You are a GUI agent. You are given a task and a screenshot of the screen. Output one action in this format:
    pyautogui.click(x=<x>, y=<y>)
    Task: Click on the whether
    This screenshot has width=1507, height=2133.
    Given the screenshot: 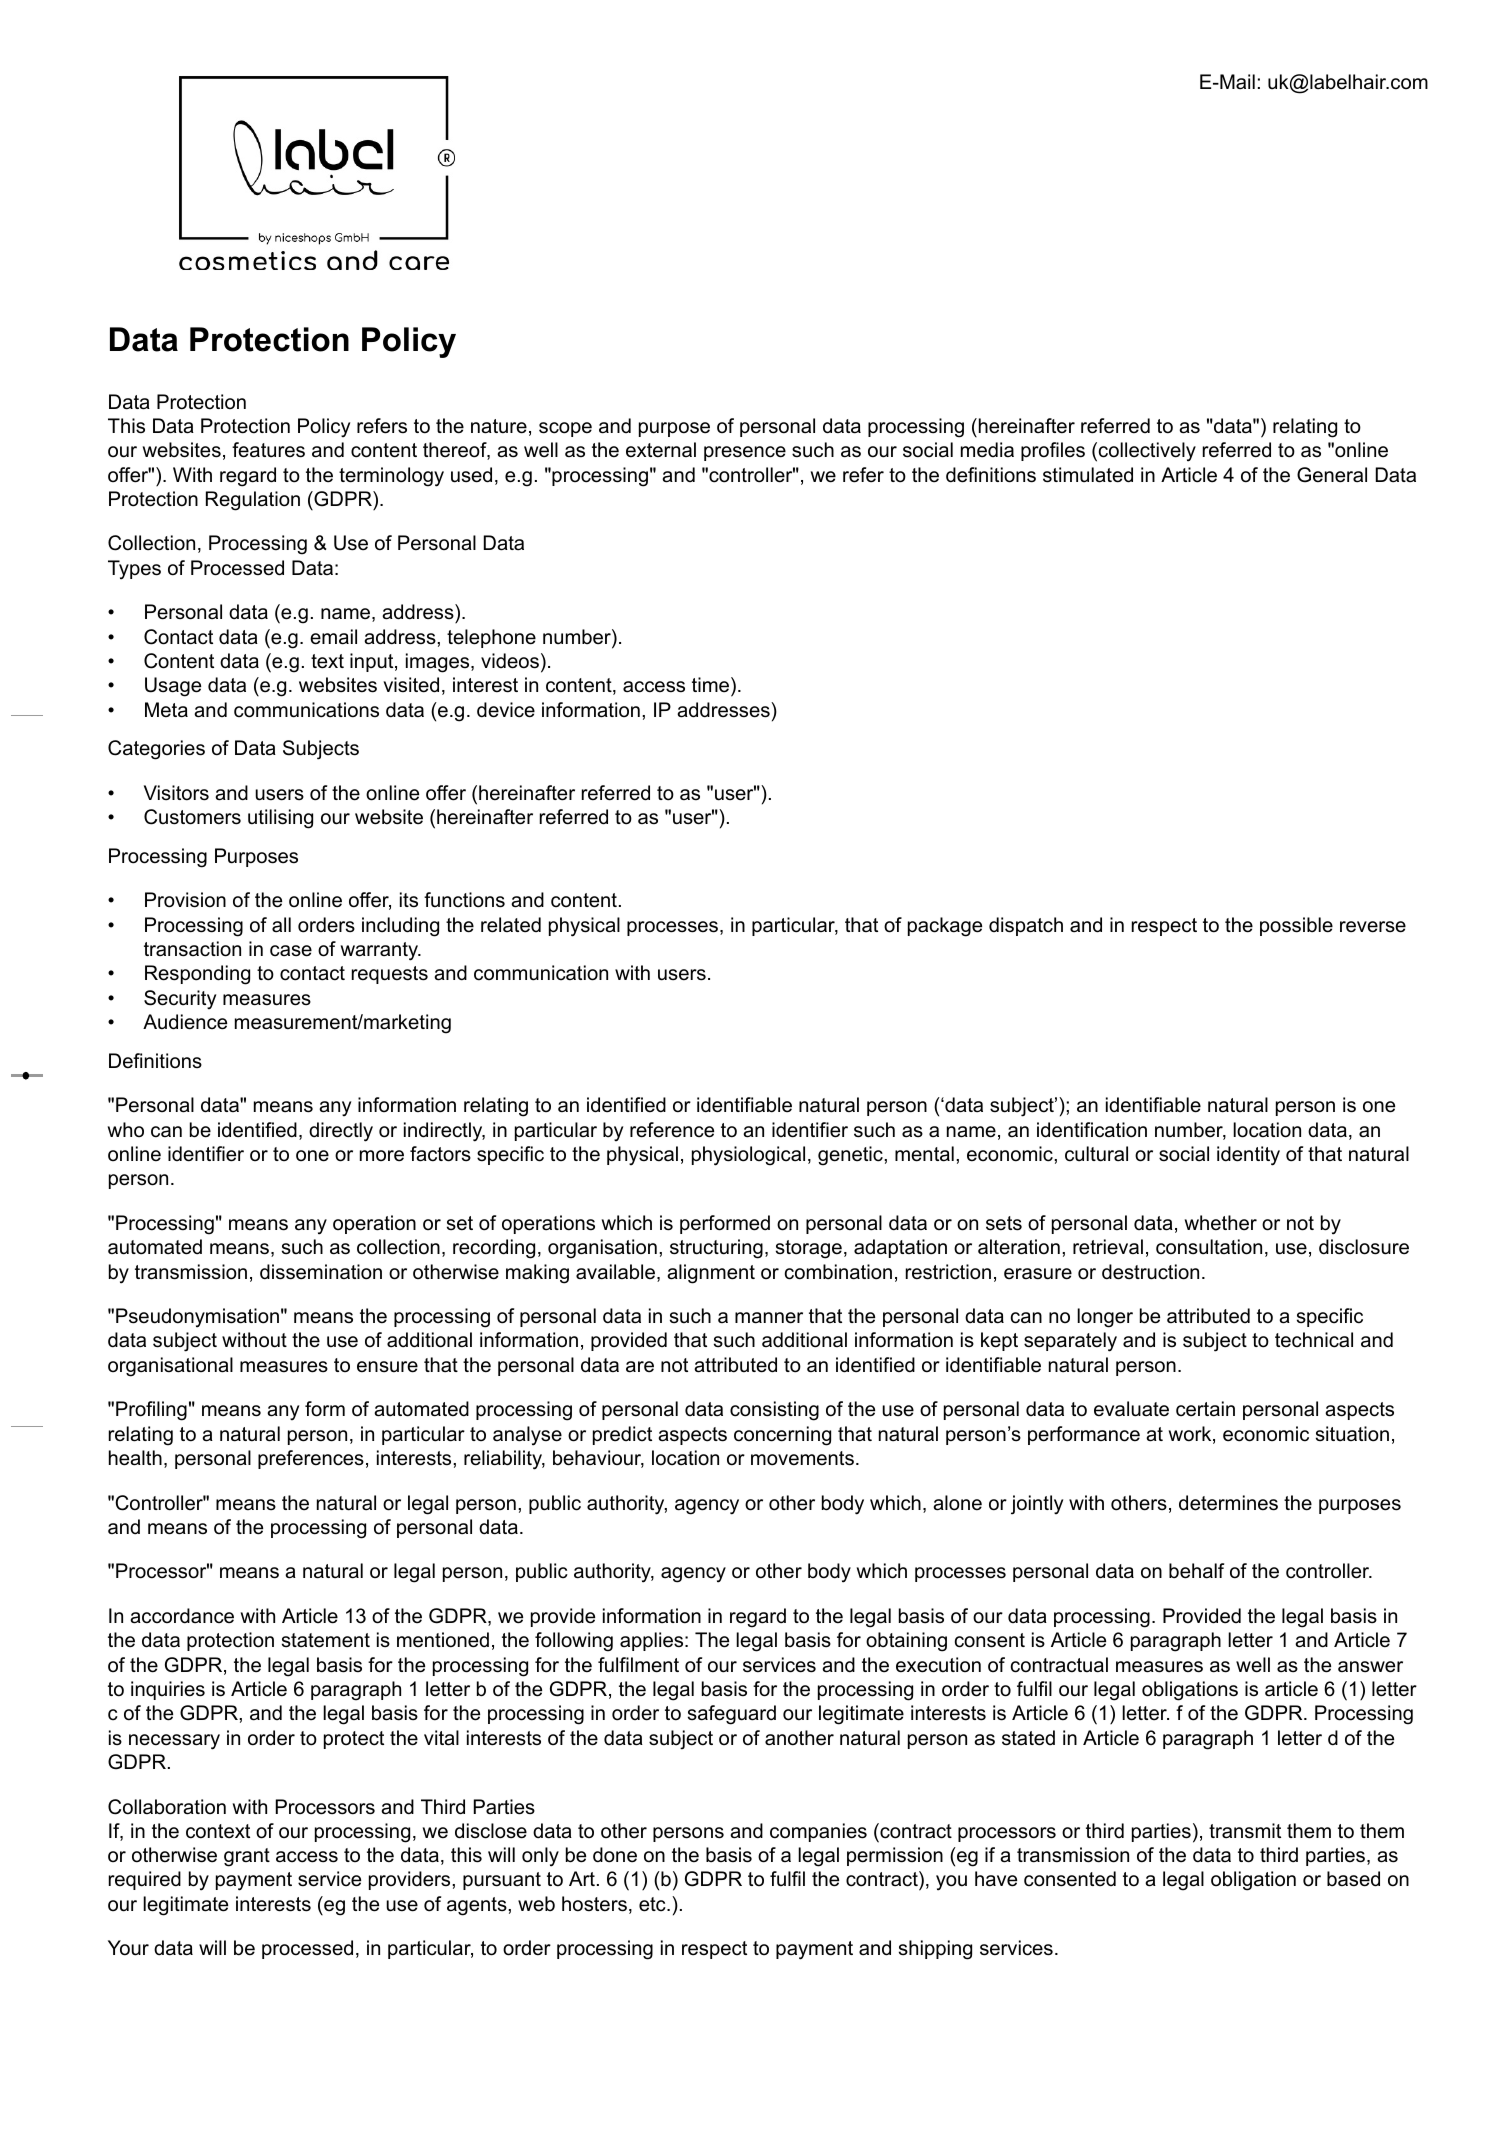 What is the action you would take?
    pyautogui.click(x=1221, y=1223)
